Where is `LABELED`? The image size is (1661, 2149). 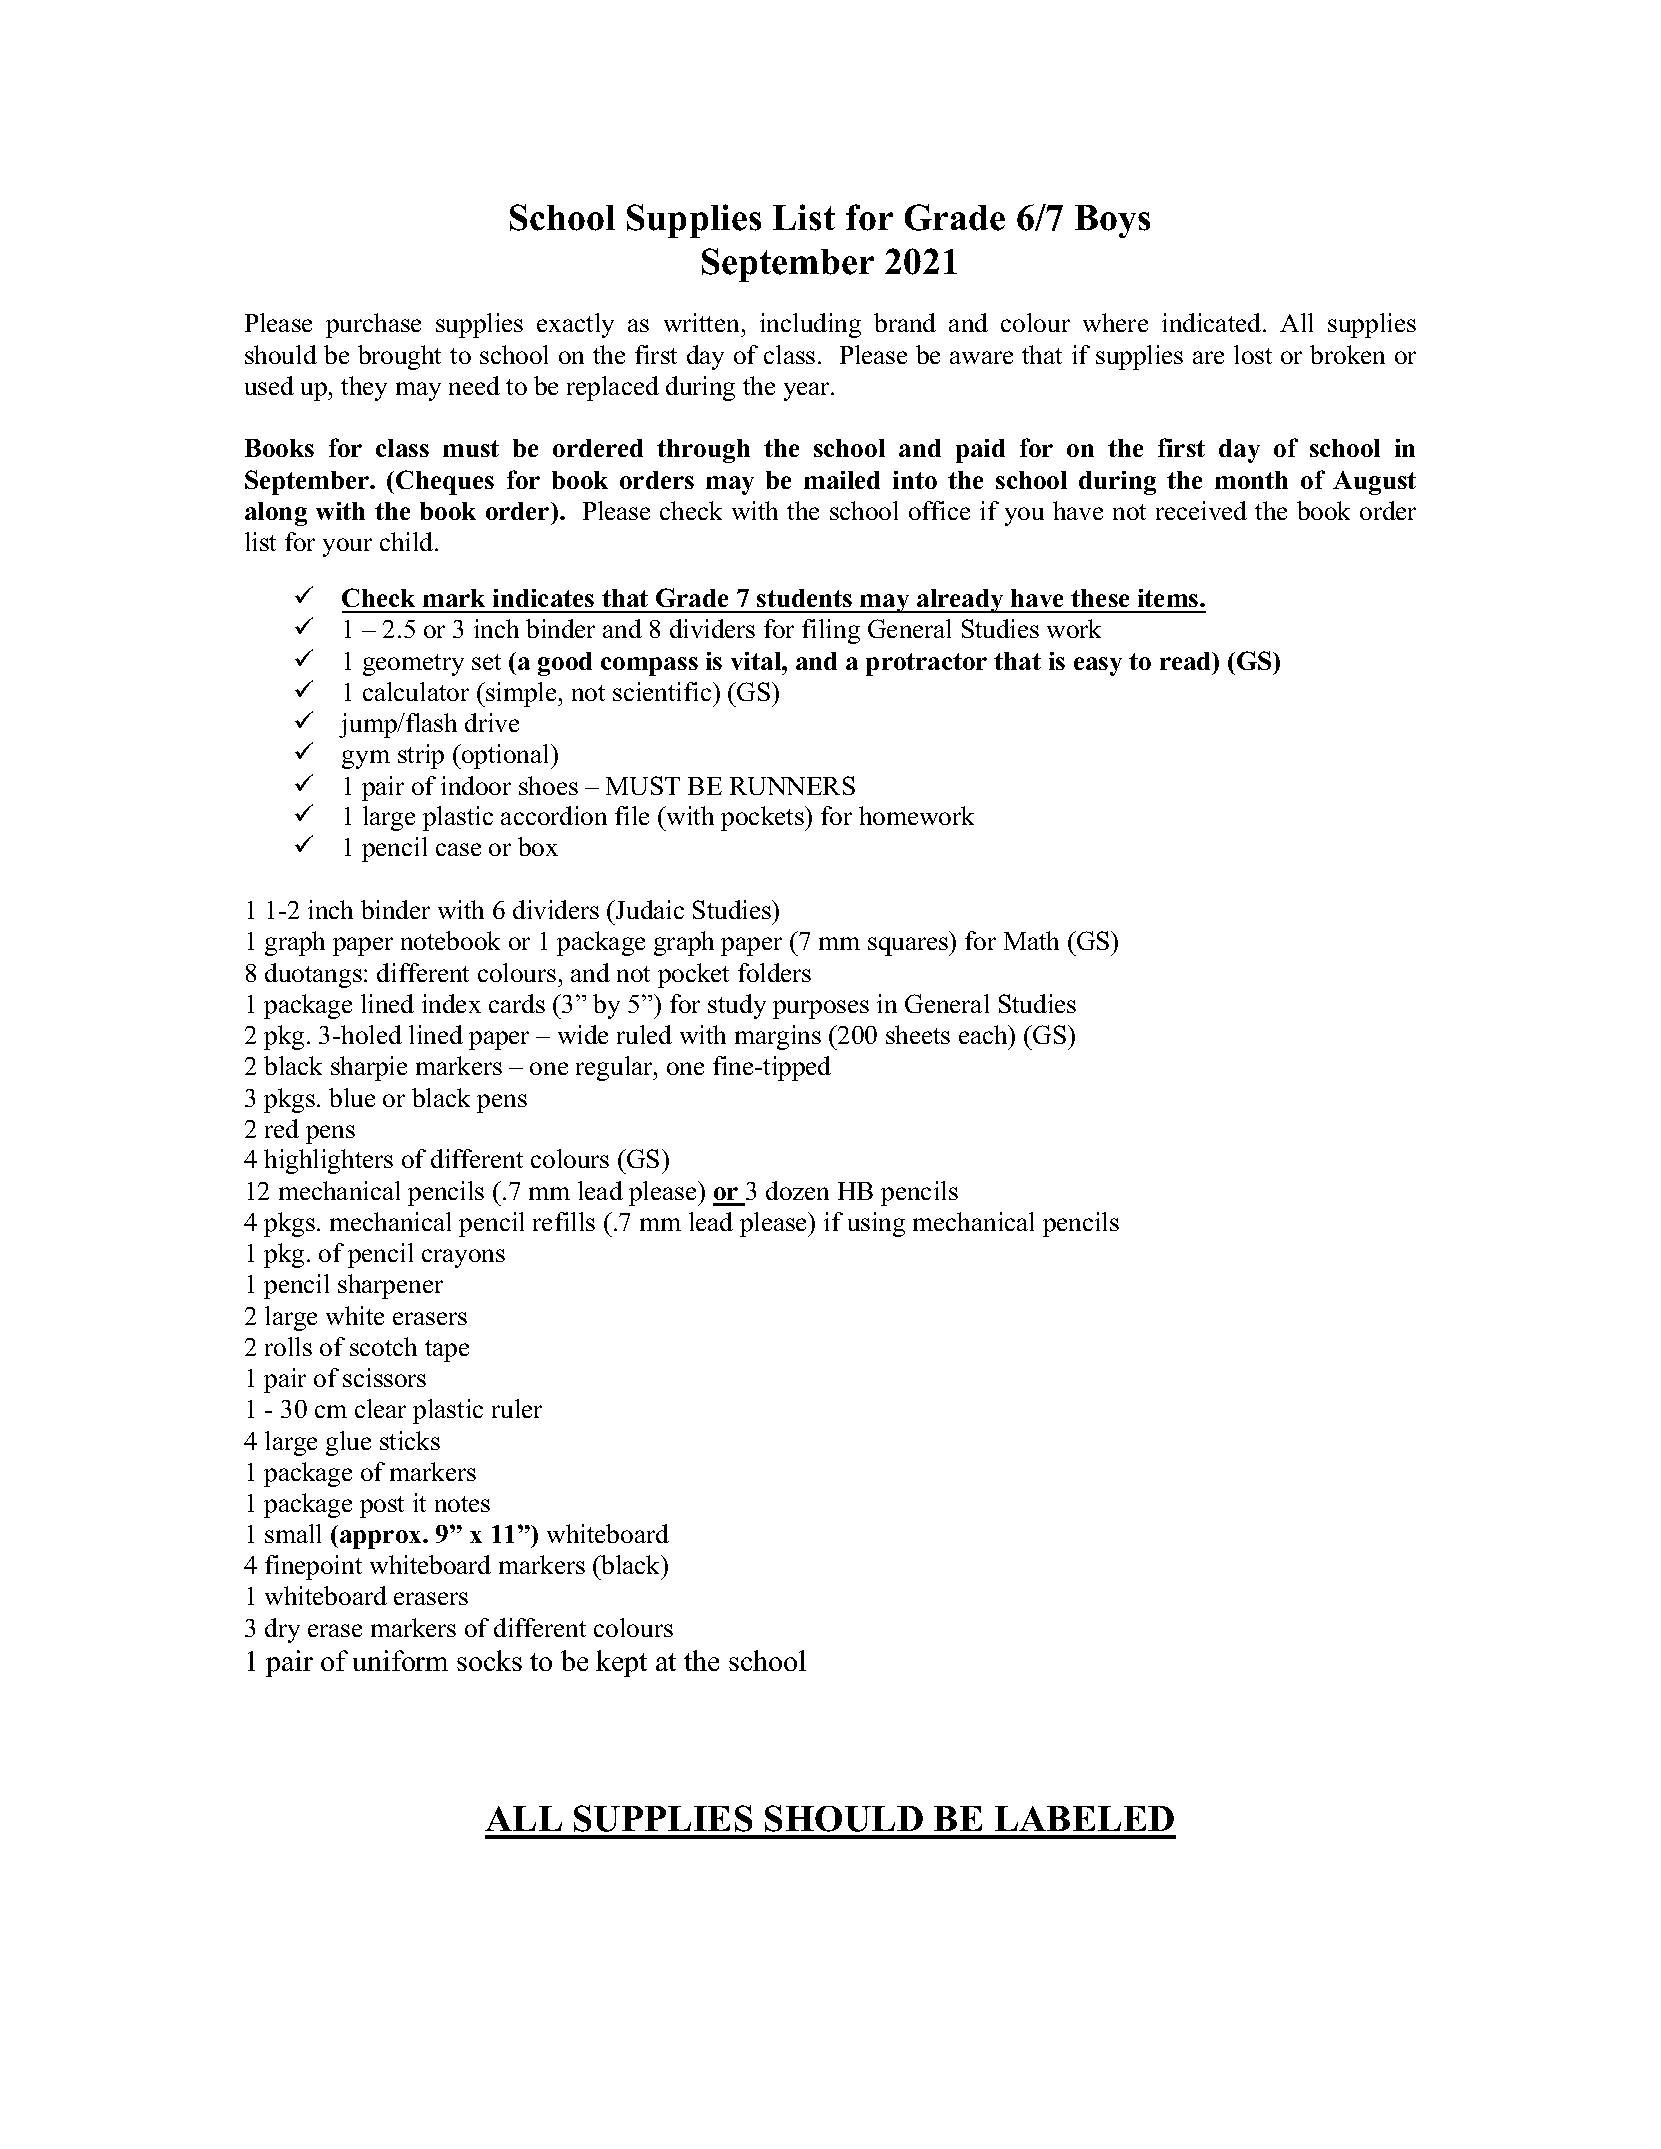 LABELED is located at coordinates (1084, 1818).
